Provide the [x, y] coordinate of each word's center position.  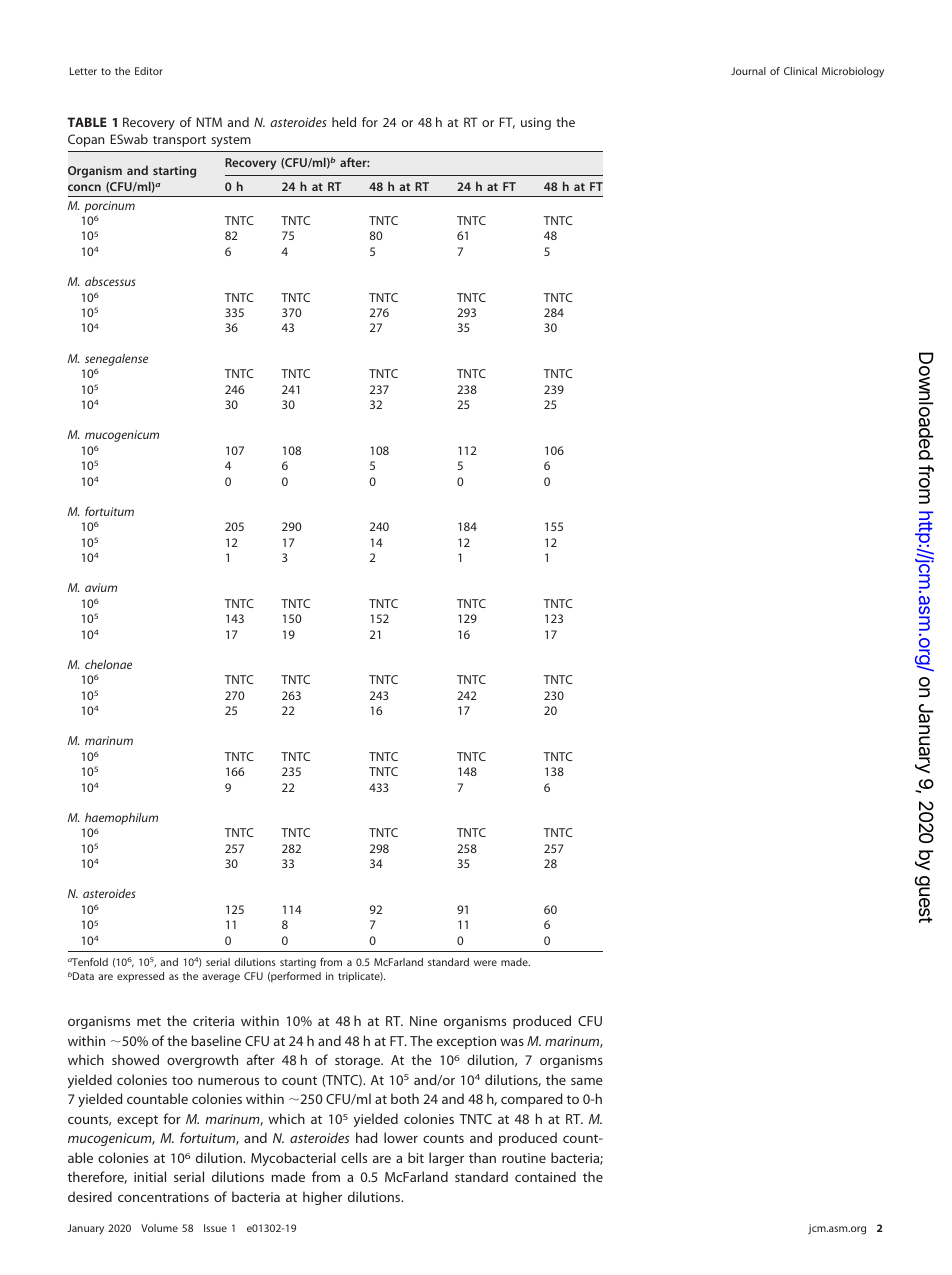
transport [179, 141]
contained [545, 1176]
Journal [748, 71]
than [482, 1157]
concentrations [163, 1197]
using [536, 123]
